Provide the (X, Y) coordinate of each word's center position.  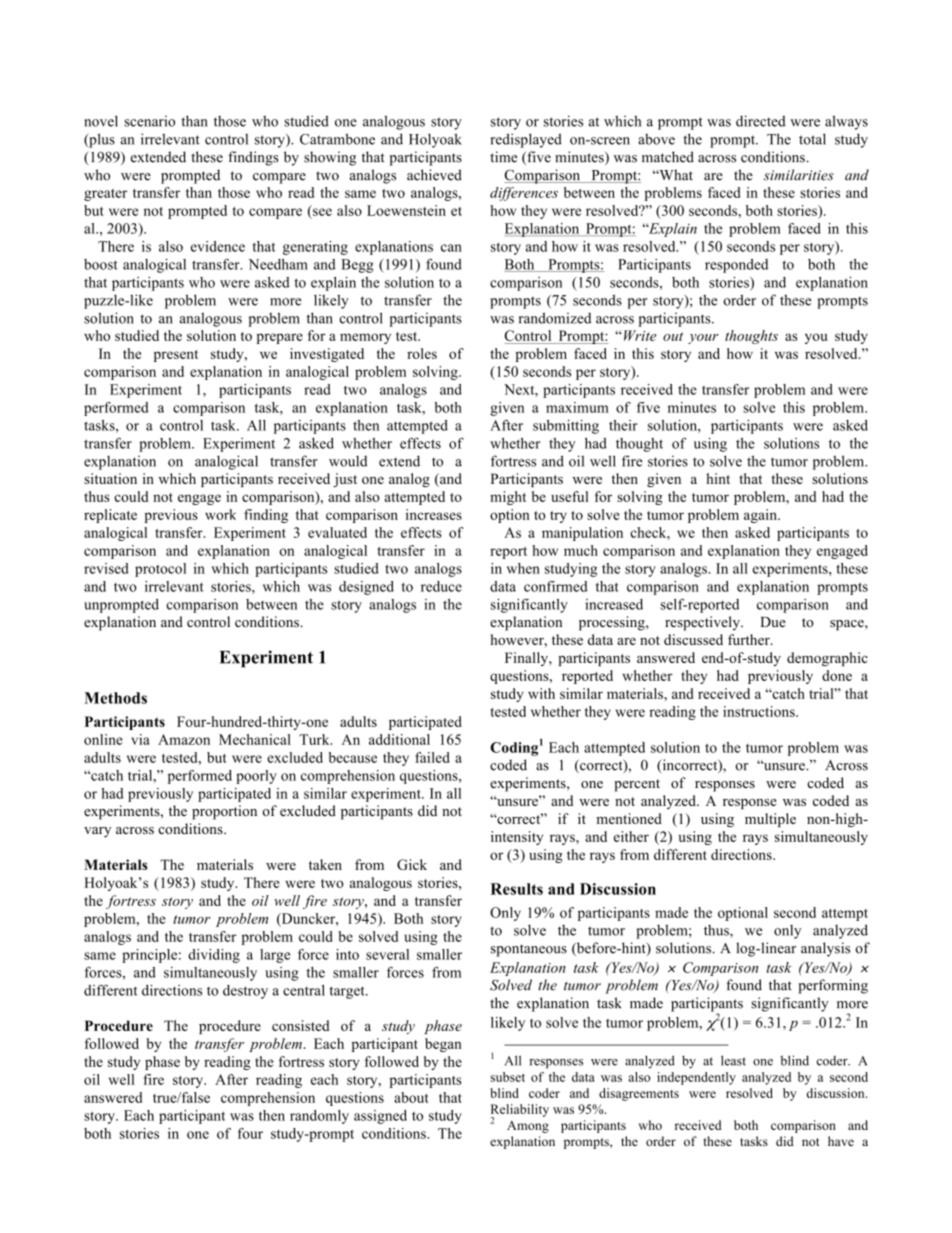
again (761, 516)
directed (761, 121)
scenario (149, 121)
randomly (319, 1117)
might (508, 498)
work (220, 514)
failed (432, 757)
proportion (224, 812)
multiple (770, 820)
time (503, 157)
